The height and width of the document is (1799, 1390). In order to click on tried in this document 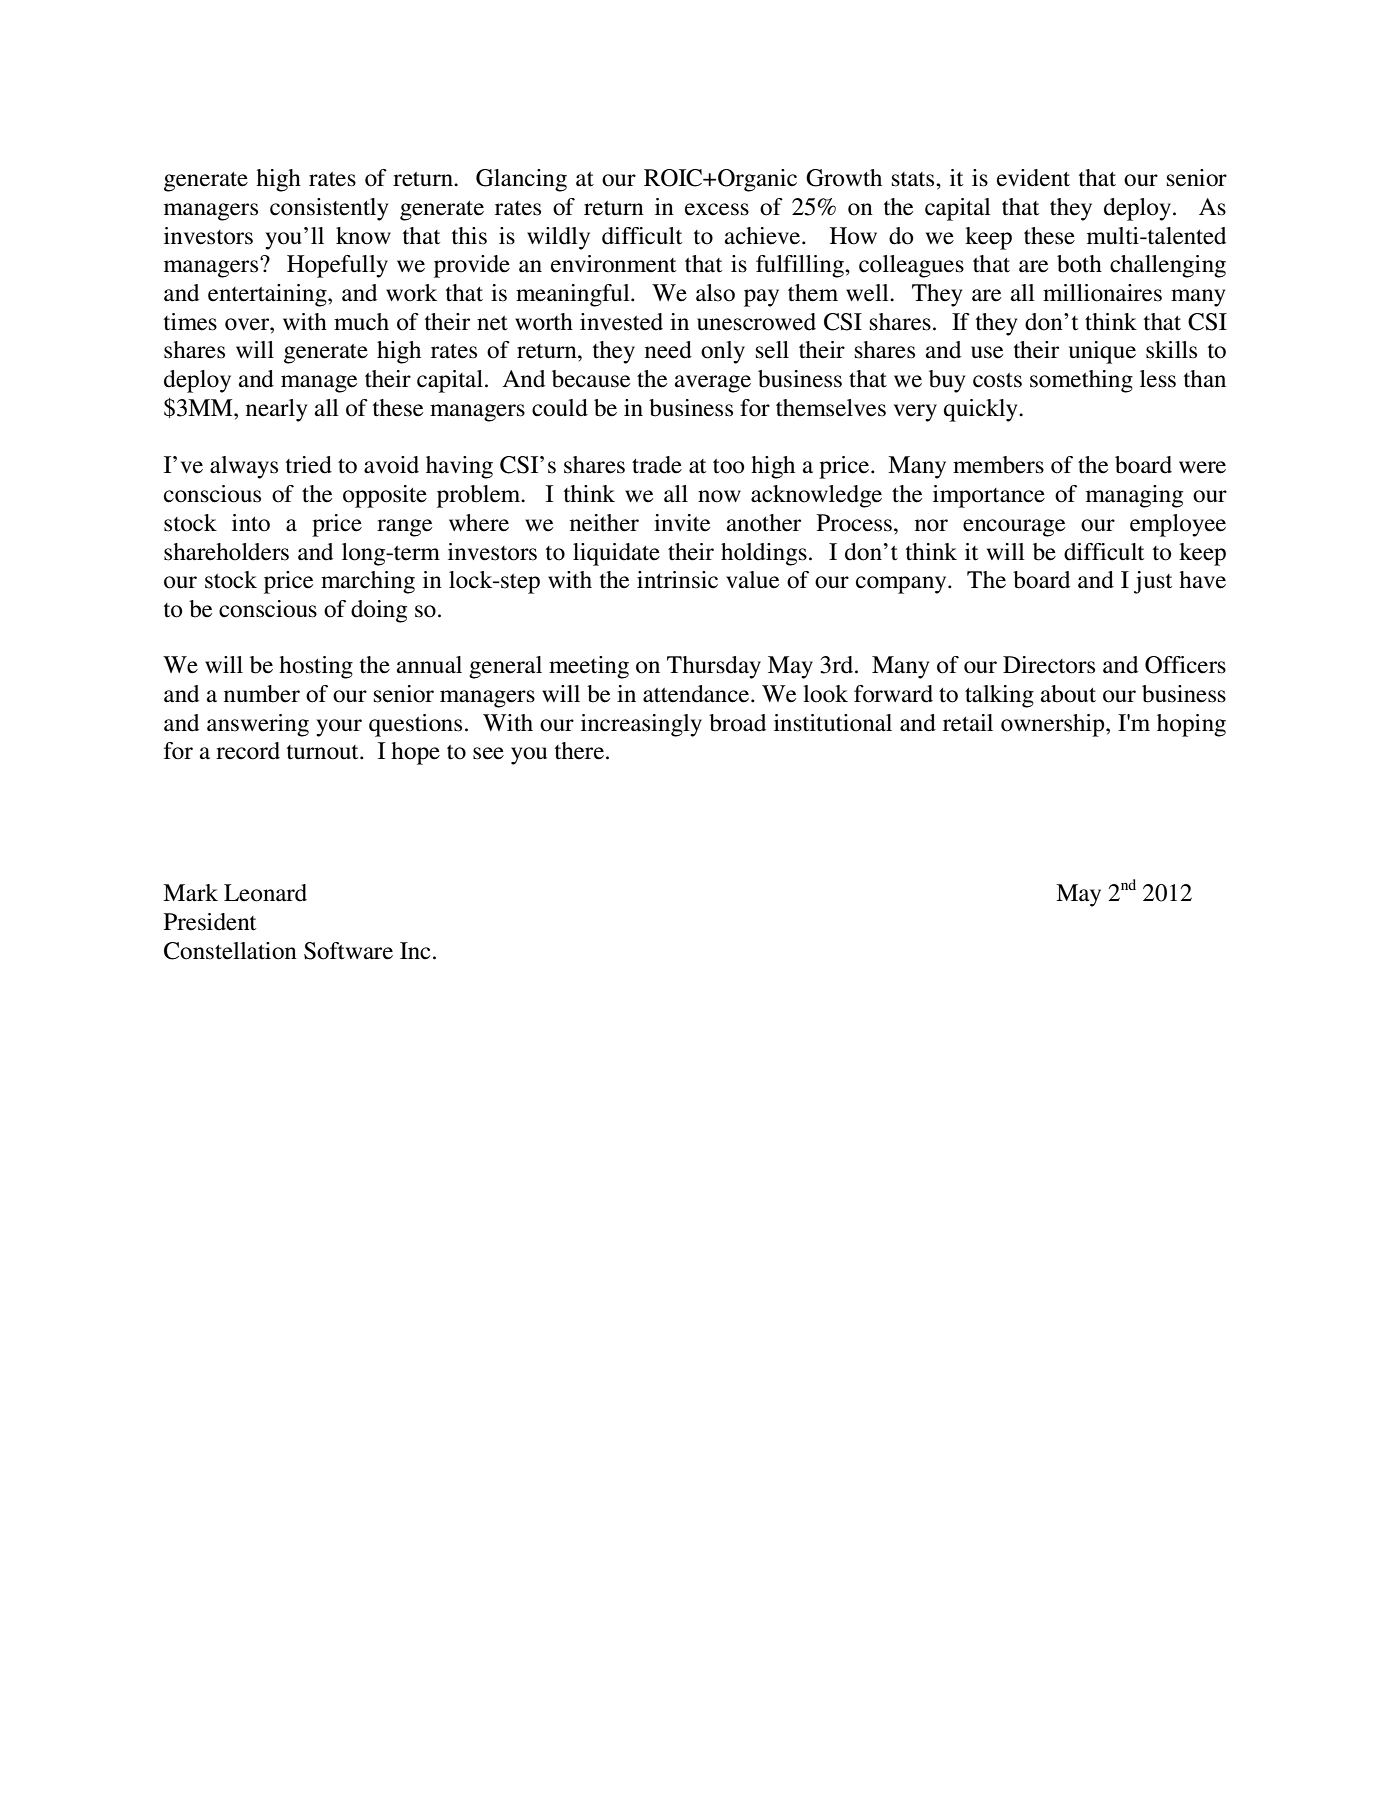, I will do `click(309, 465)`.
